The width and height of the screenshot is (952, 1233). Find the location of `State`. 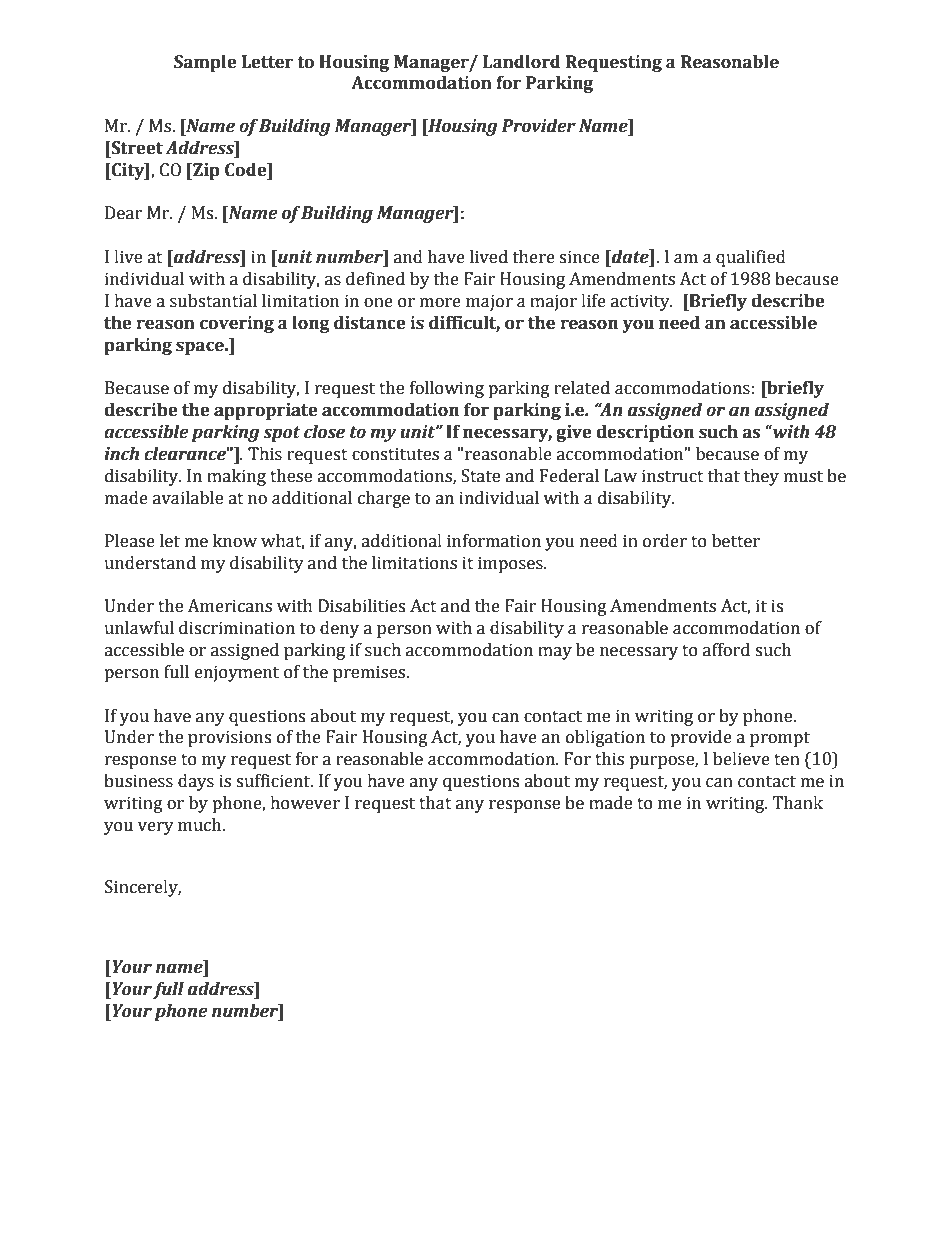

State is located at coordinates (480, 476).
